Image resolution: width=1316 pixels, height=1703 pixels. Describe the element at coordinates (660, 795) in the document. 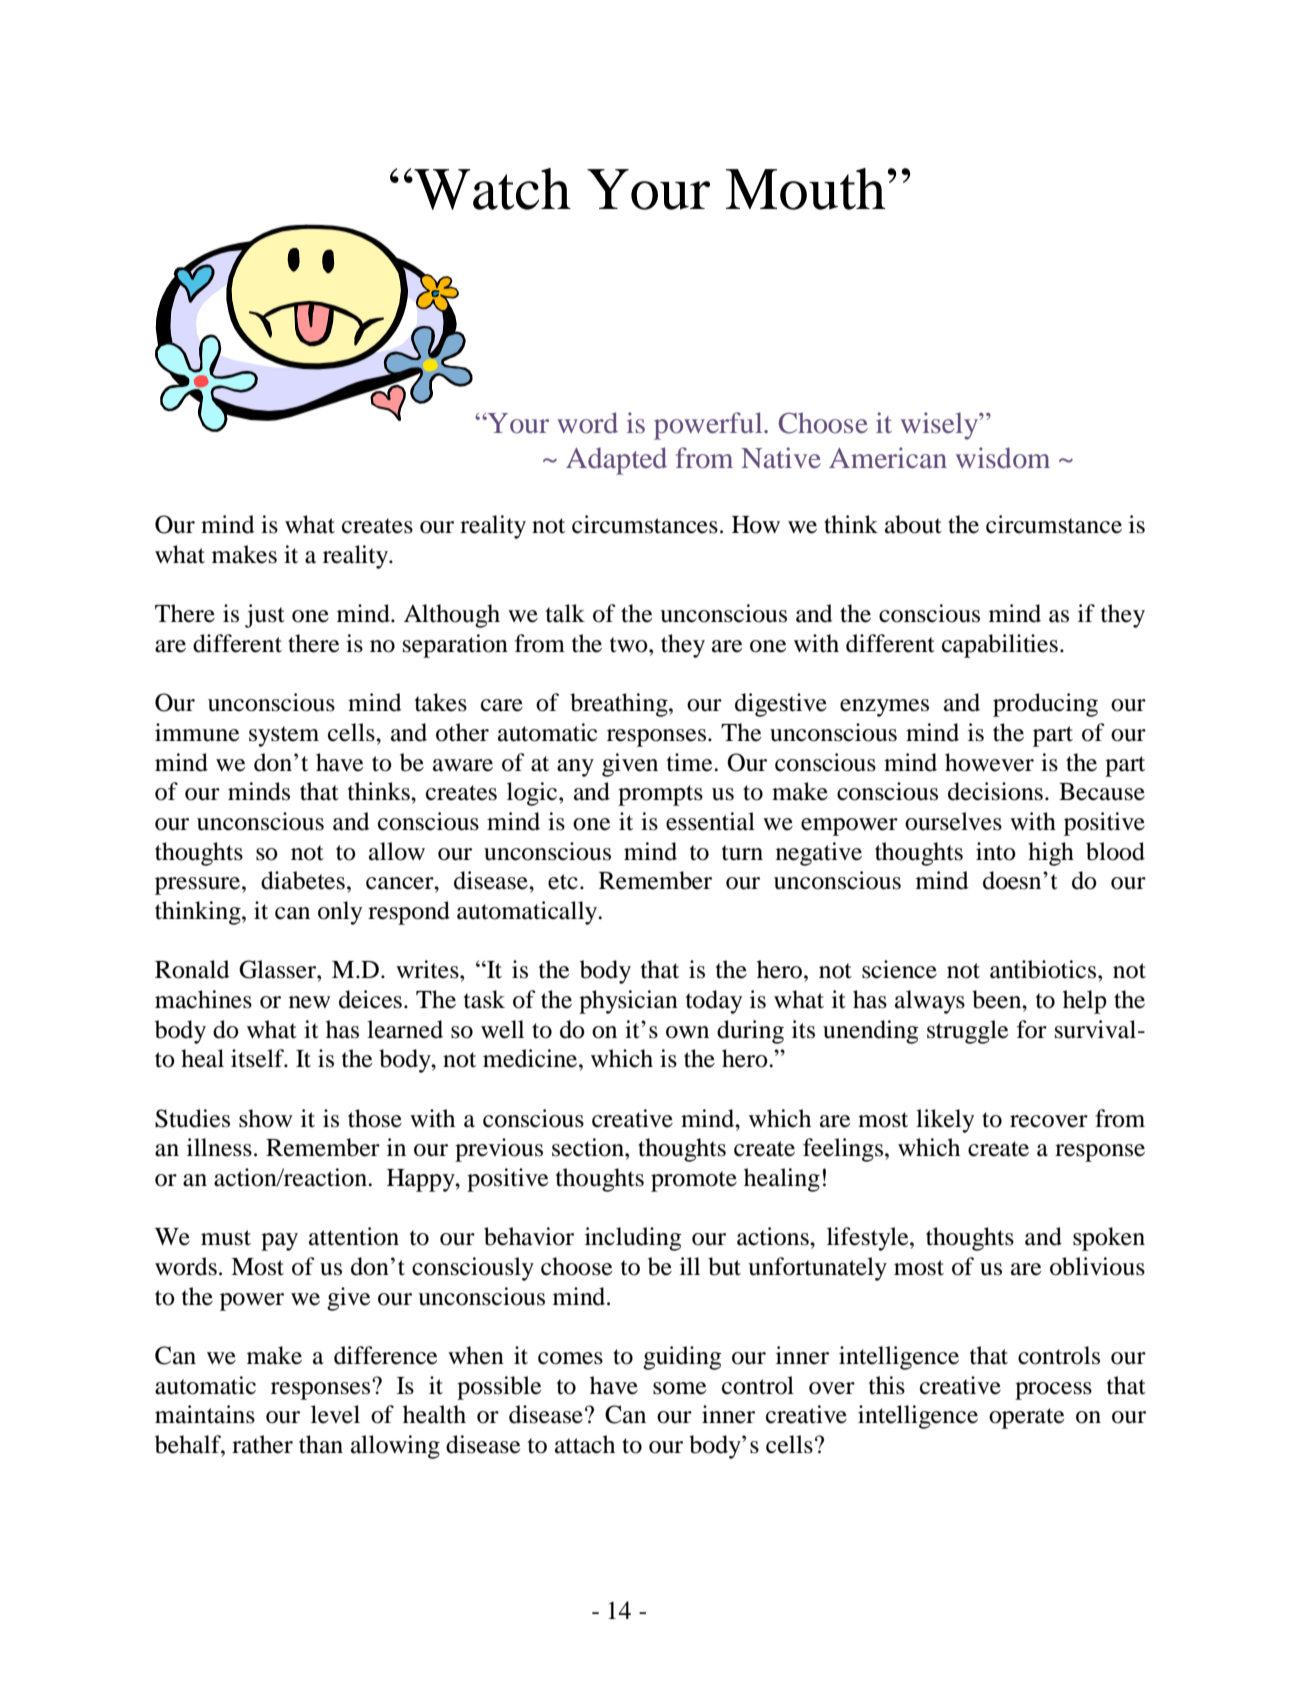

I see `prompts` at that location.
